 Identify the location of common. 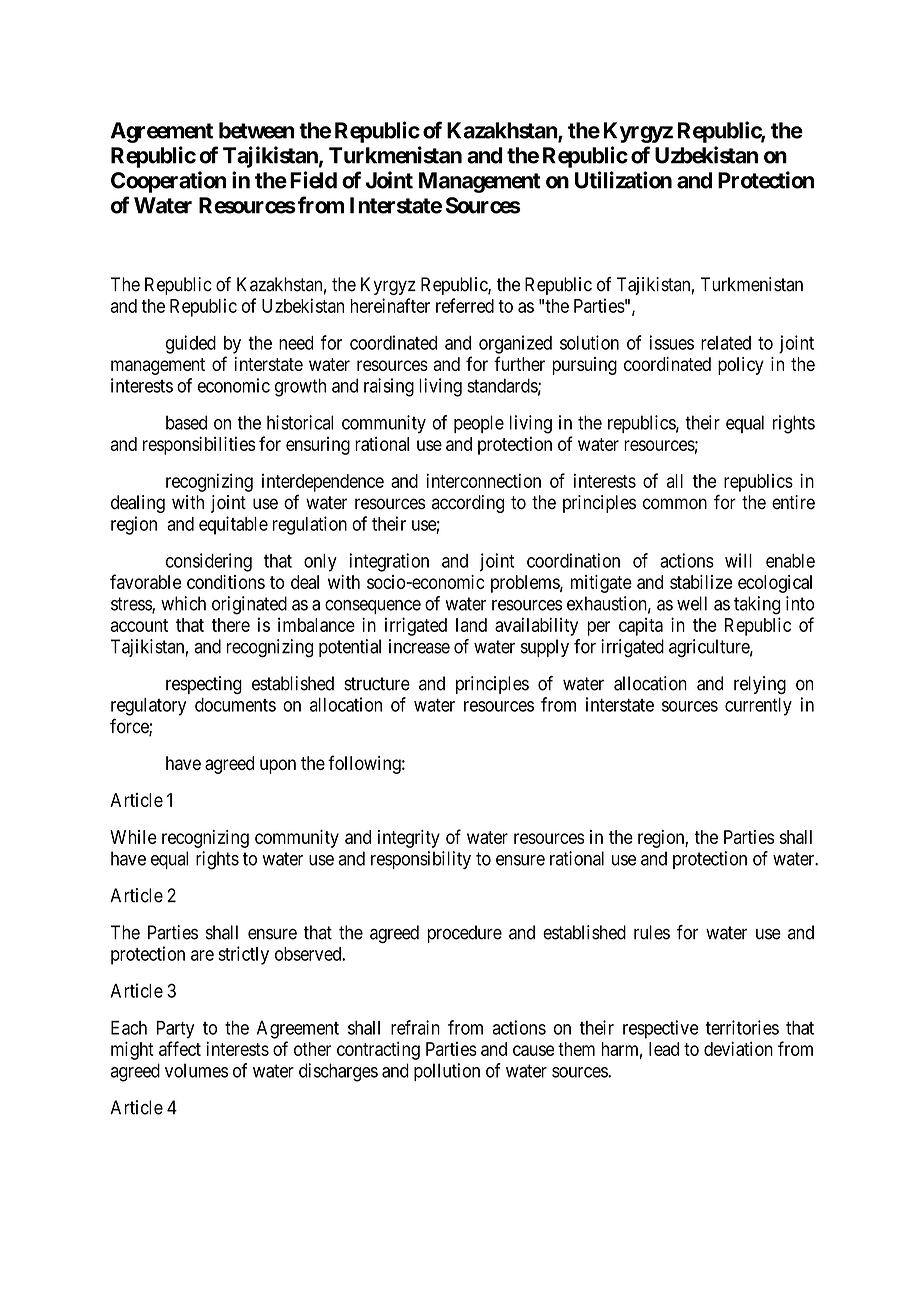
(675, 504).
